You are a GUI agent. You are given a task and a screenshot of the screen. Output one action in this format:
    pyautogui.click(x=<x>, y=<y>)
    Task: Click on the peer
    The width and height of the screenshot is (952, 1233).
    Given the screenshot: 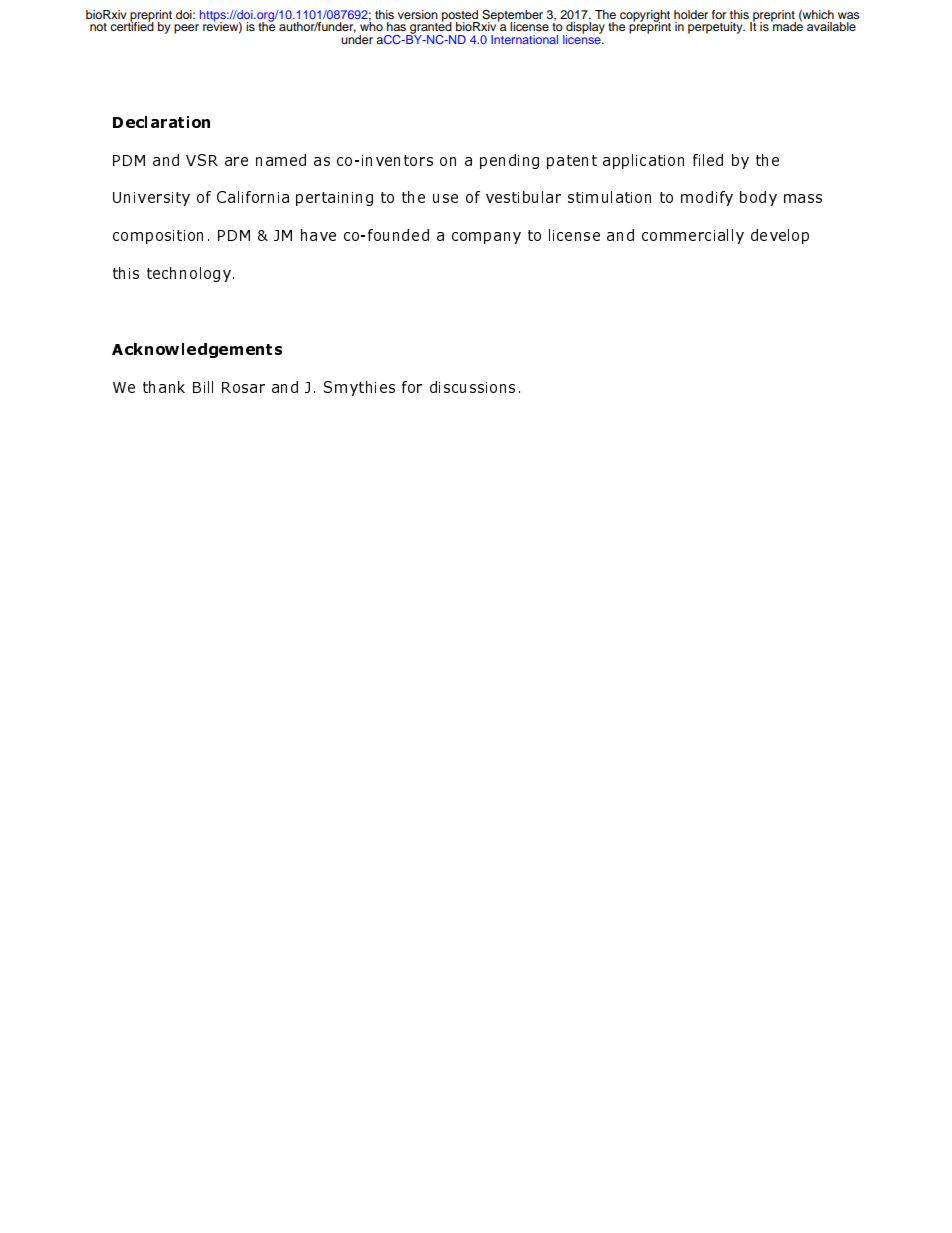 What is the action you would take?
    pyautogui.click(x=186, y=29)
